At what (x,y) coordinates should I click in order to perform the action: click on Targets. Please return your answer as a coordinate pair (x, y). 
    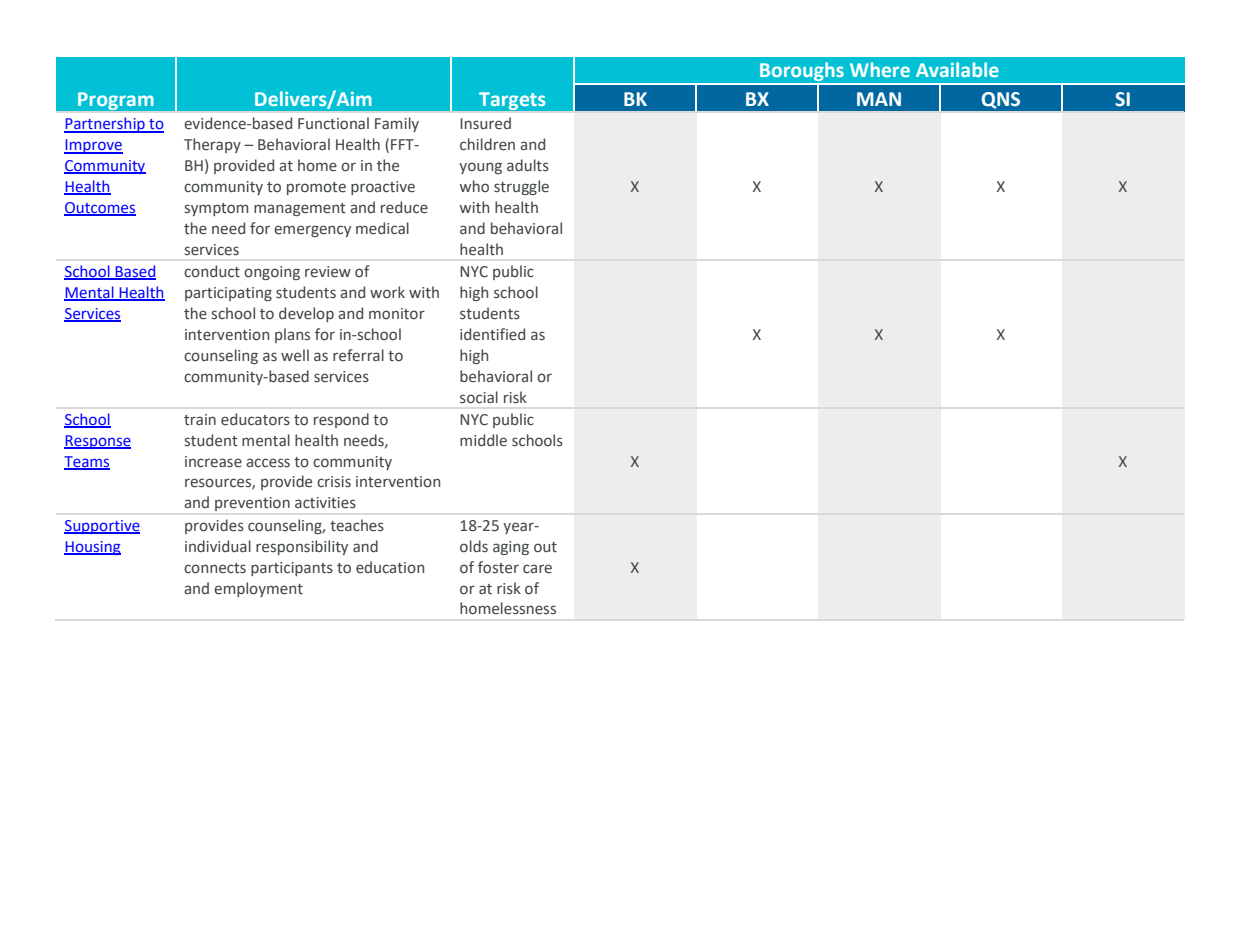
    Looking at the image, I should click on (512, 101).
